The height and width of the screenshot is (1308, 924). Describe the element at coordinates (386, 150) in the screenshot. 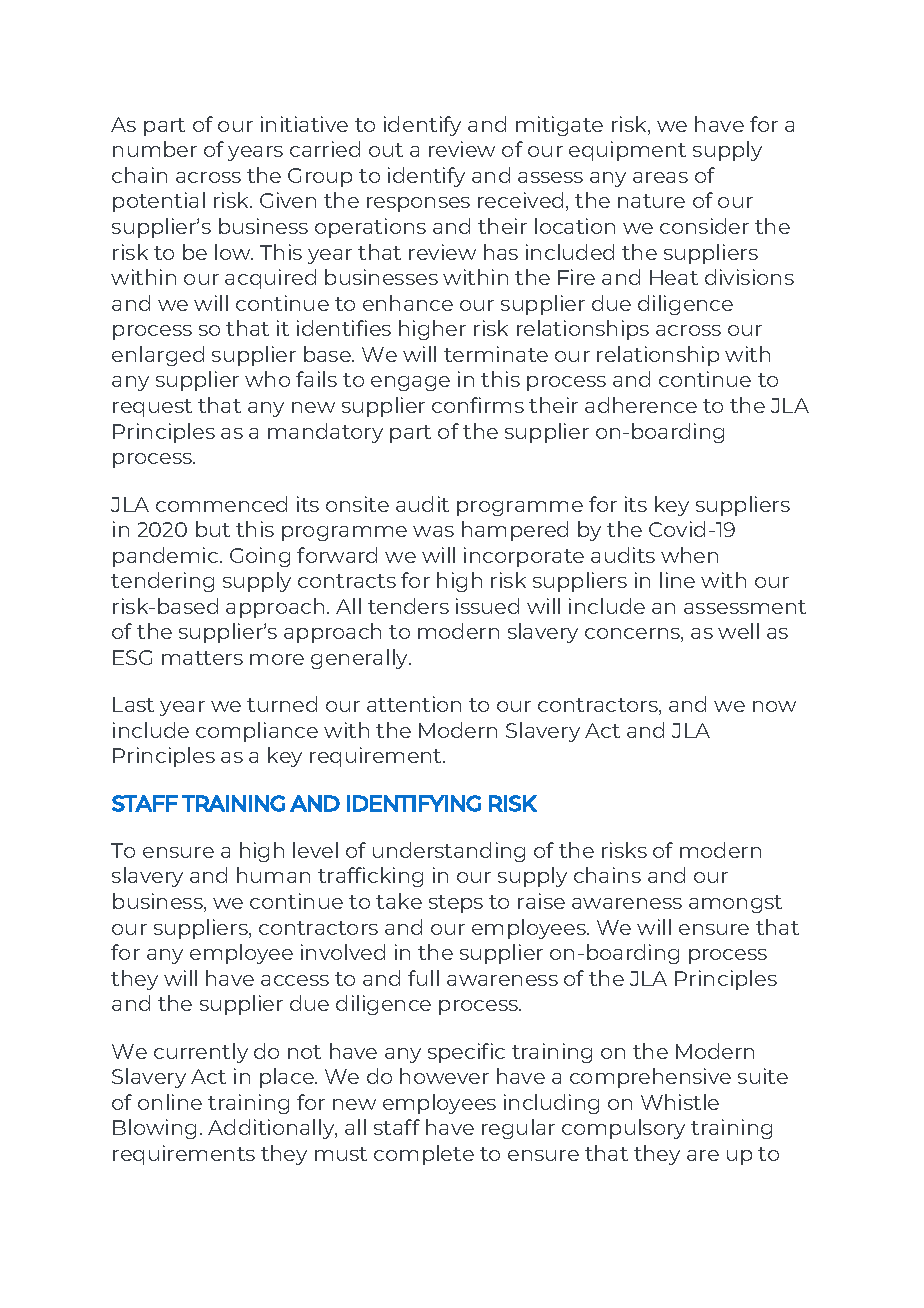

I see `out` at that location.
